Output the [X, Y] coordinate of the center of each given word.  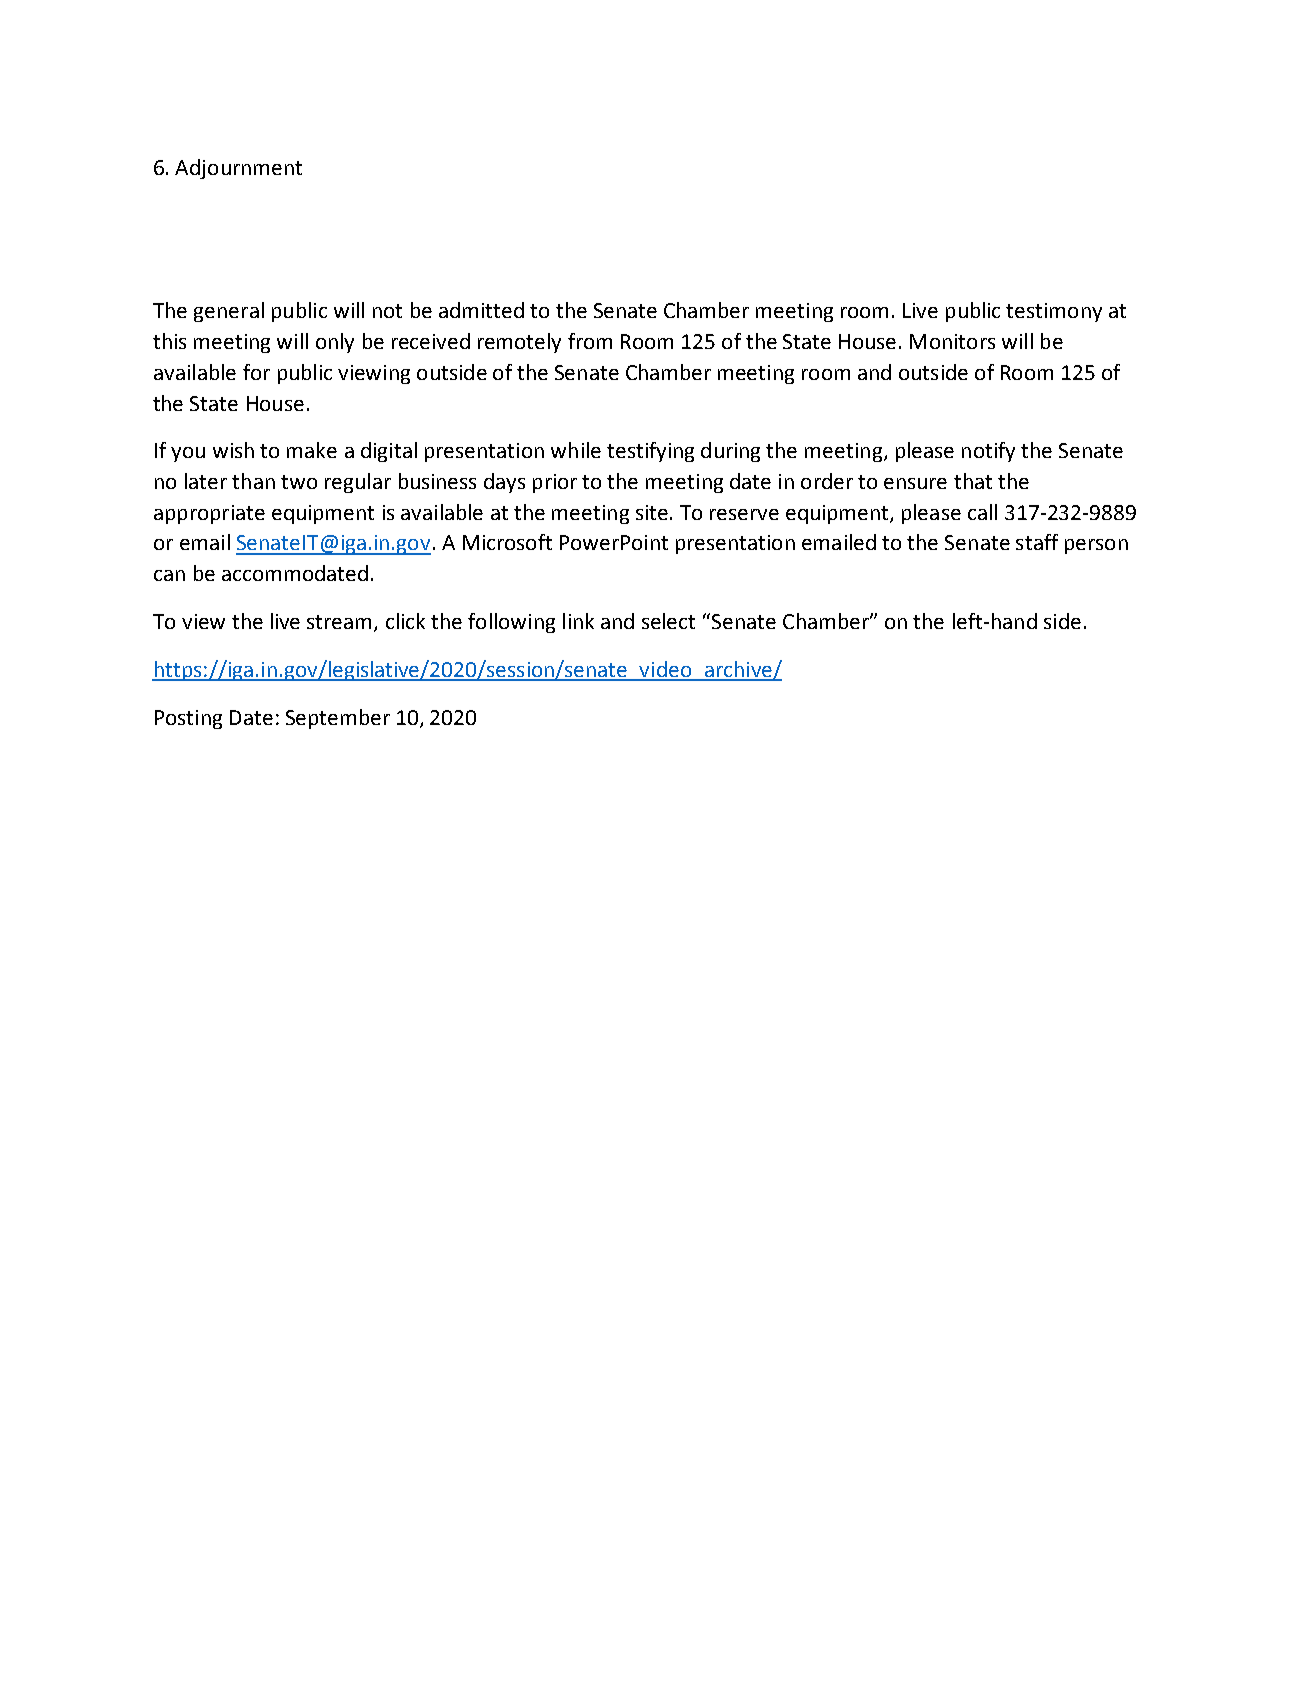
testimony [1054, 312]
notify [988, 452]
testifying [650, 452]
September [338, 719]
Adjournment [238, 169]
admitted [481, 310]
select [668, 621]
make [312, 450]
